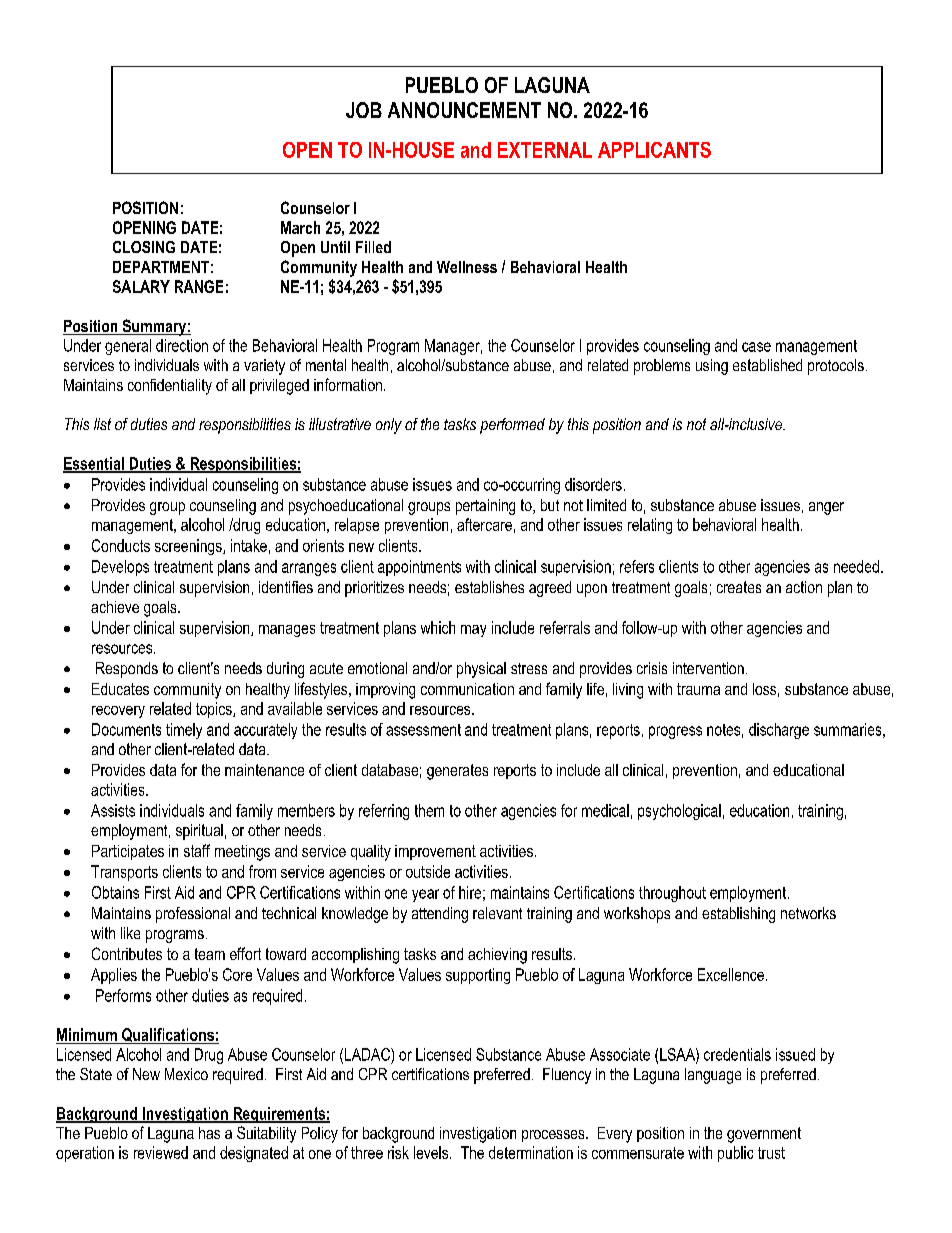 The width and height of the page is (952, 1233). What do you see at coordinates (739, 587) in the page?
I see `creates` at bounding box center [739, 587].
